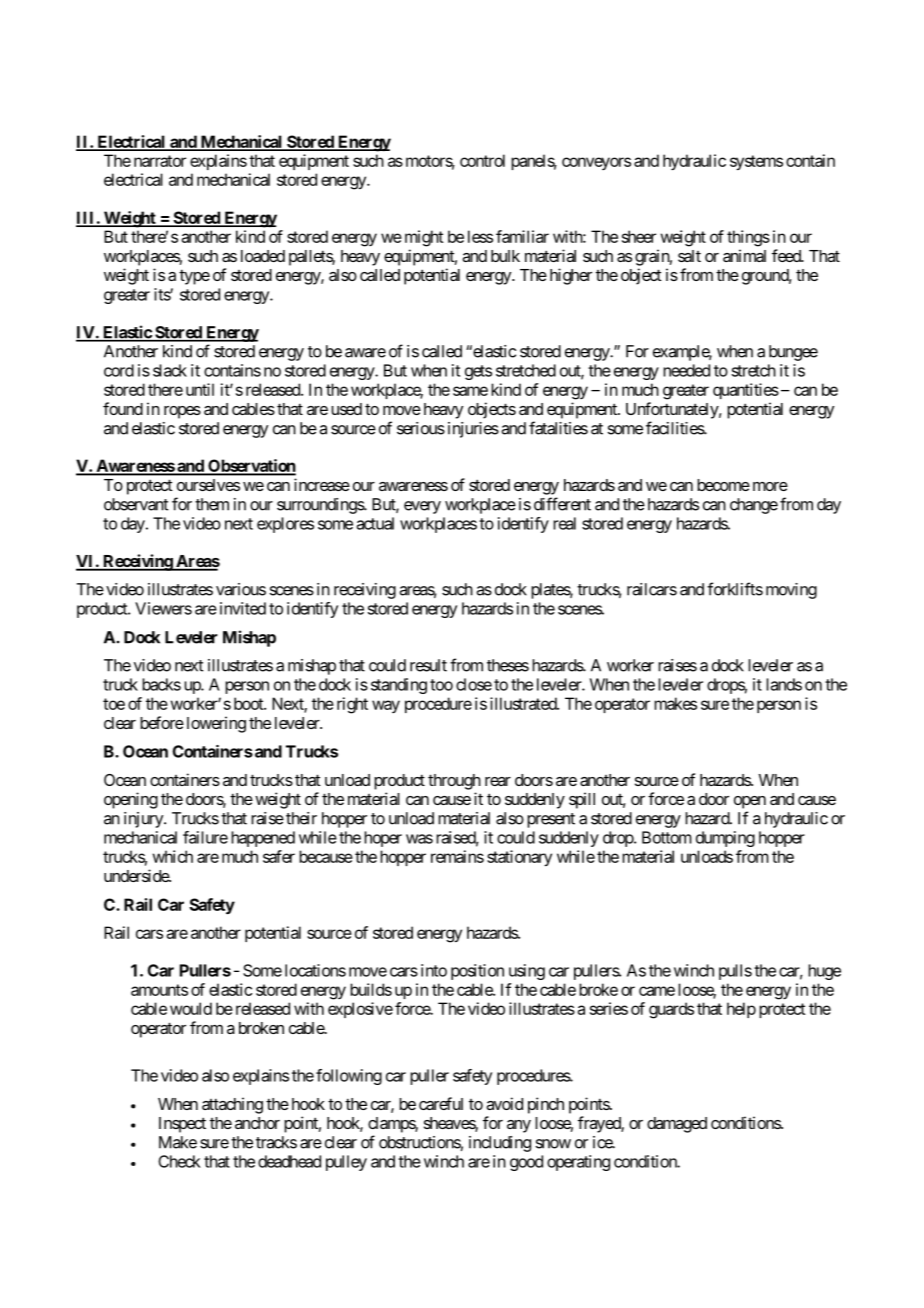 Image resolution: width=924 pixels, height=1308 pixels. I want to click on control, so click(482, 160).
